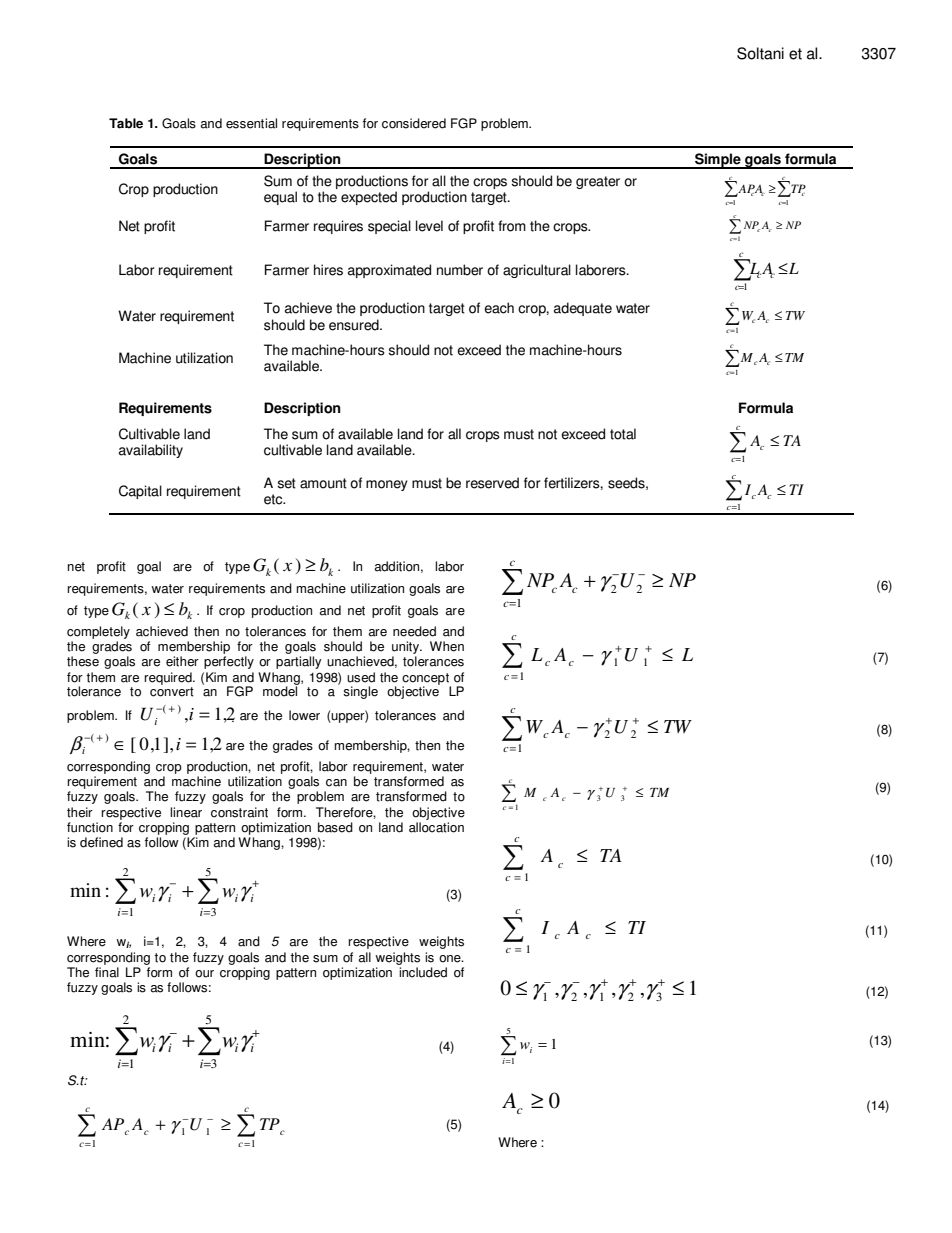 The width and height of the document is (952, 1233). What do you see at coordinates (169, 678) in the document?
I see `required` at bounding box center [169, 678].
